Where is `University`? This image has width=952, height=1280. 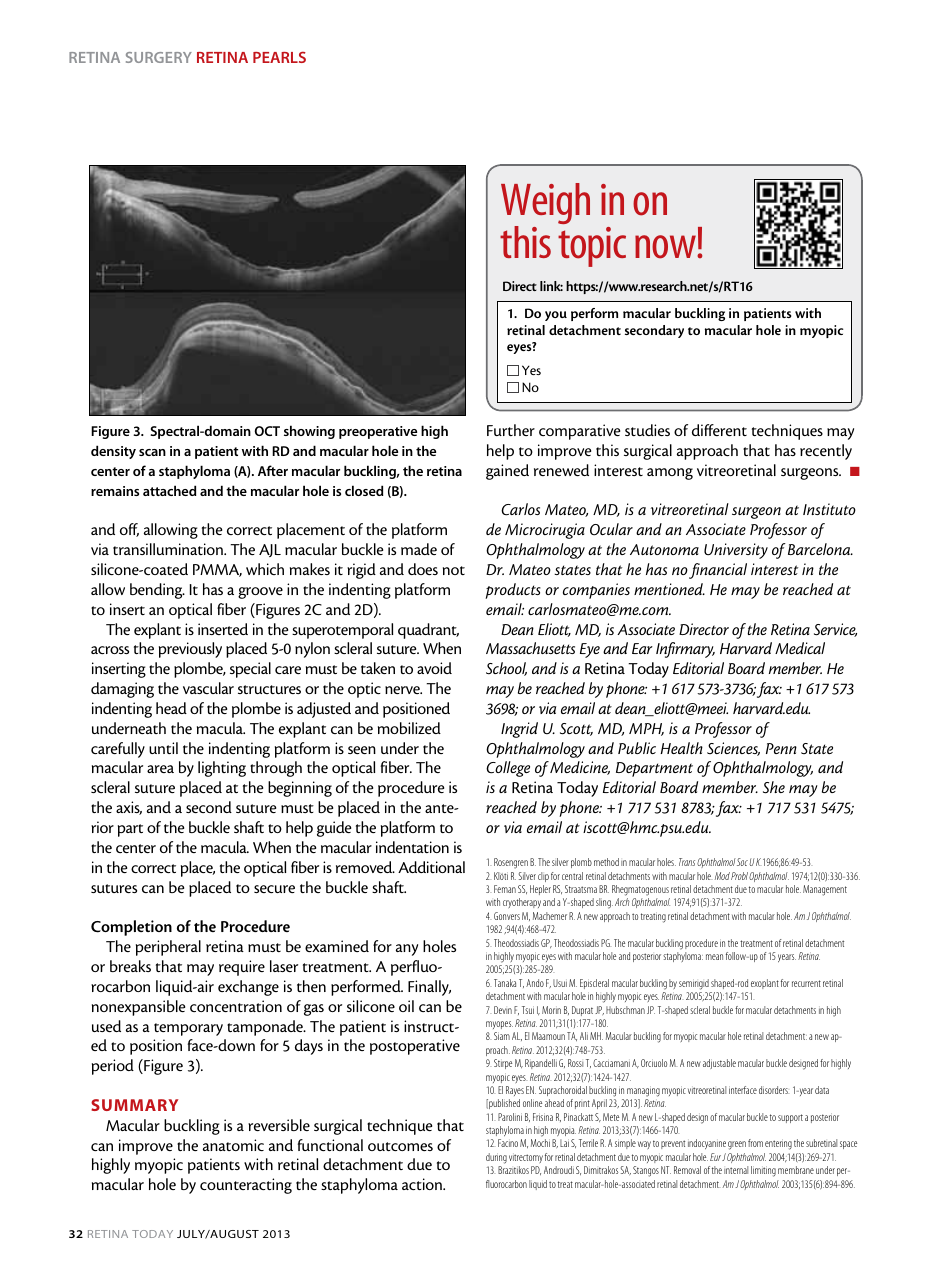 University is located at coordinates (736, 551).
